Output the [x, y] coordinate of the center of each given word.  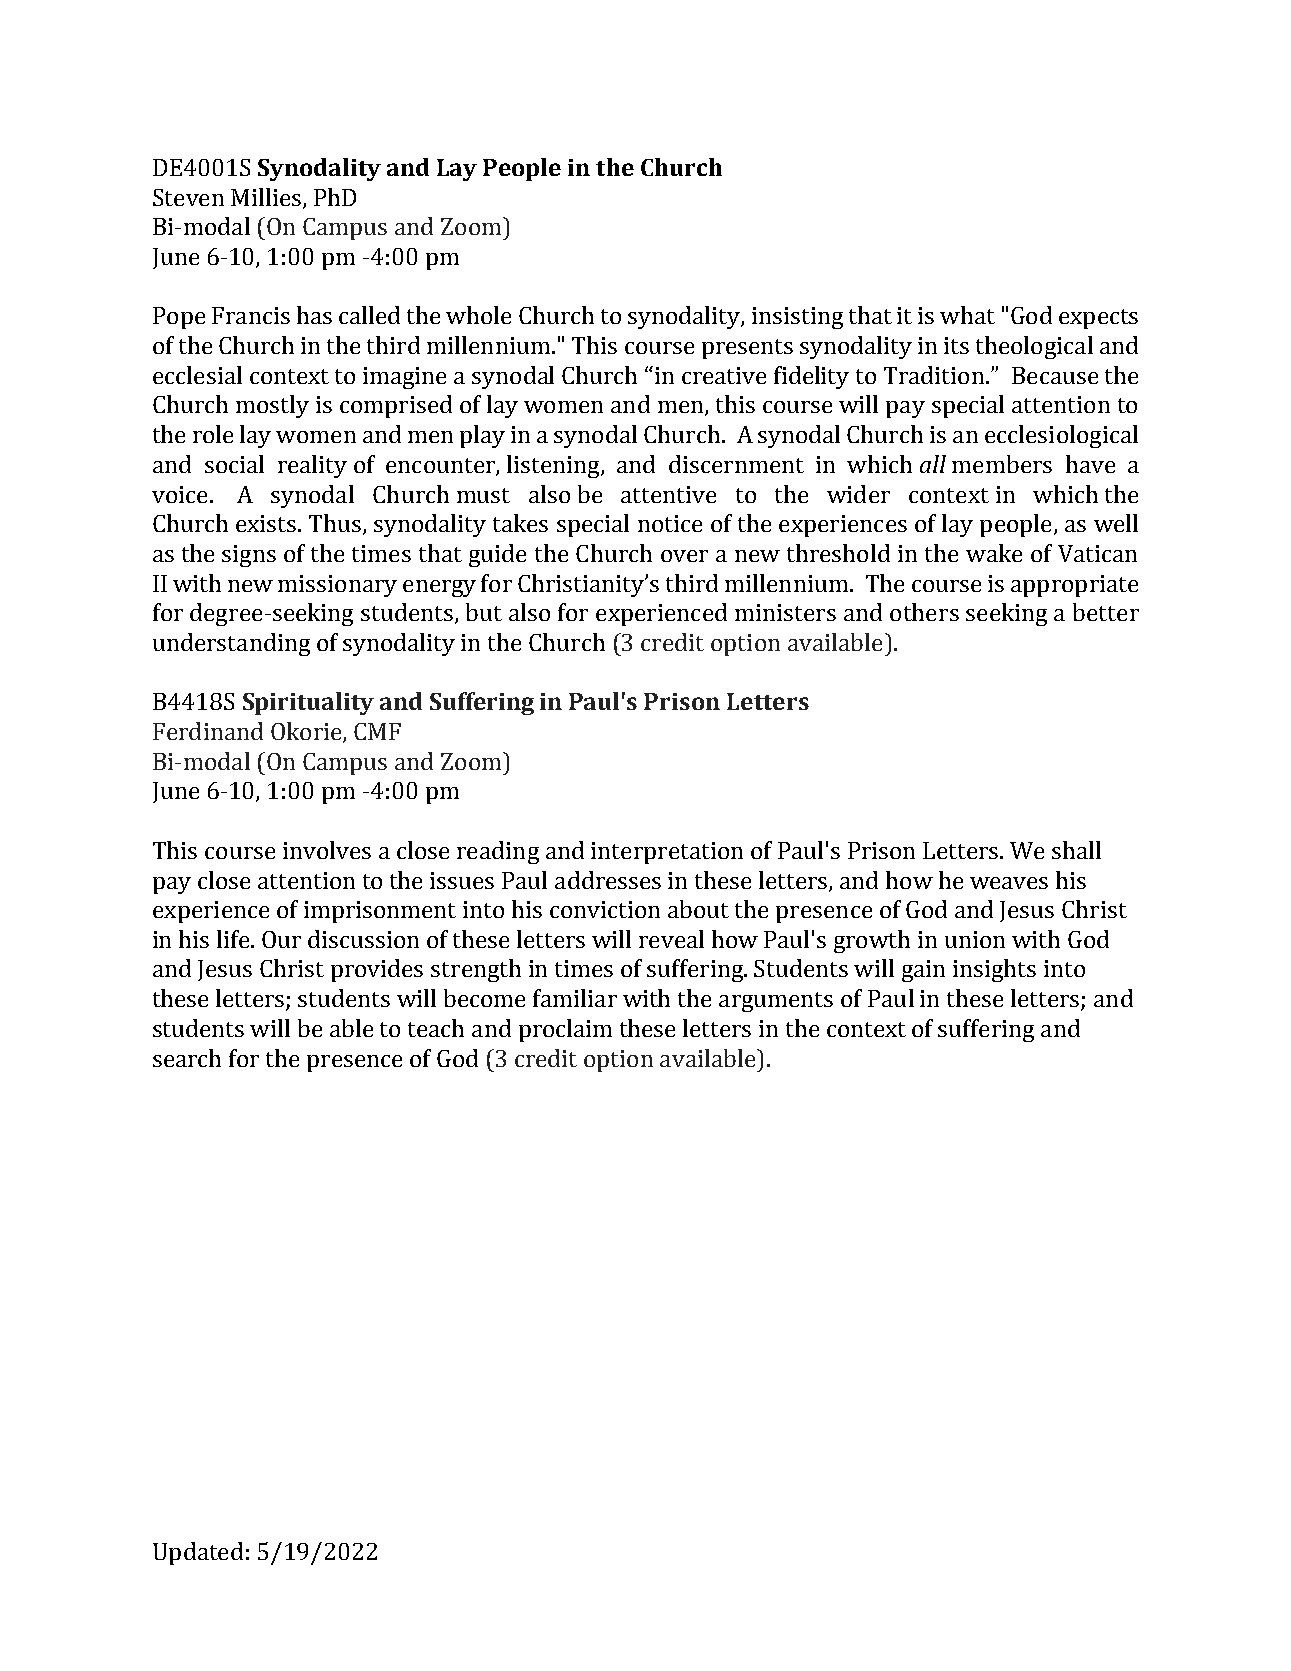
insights [994, 970]
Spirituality [308, 703]
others [924, 612]
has [314, 315]
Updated [198, 1553]
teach [436, 1028]
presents [747, 349]
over [684, 556]
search [187, 1058]
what [967, 315]
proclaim [565, 1030]
